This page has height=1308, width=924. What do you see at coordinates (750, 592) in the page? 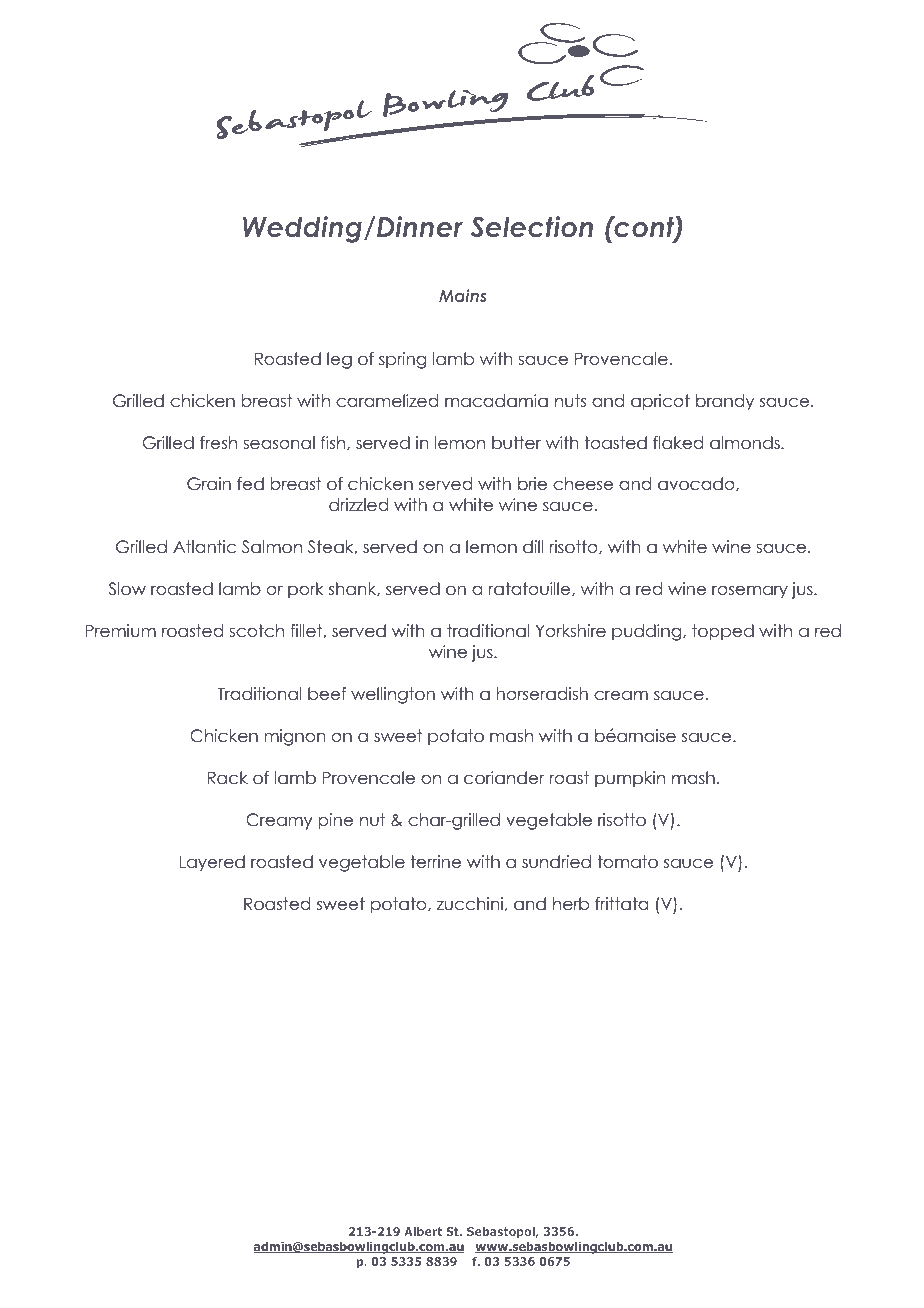
I see `rosemary` at bounding box center [750, 592].
